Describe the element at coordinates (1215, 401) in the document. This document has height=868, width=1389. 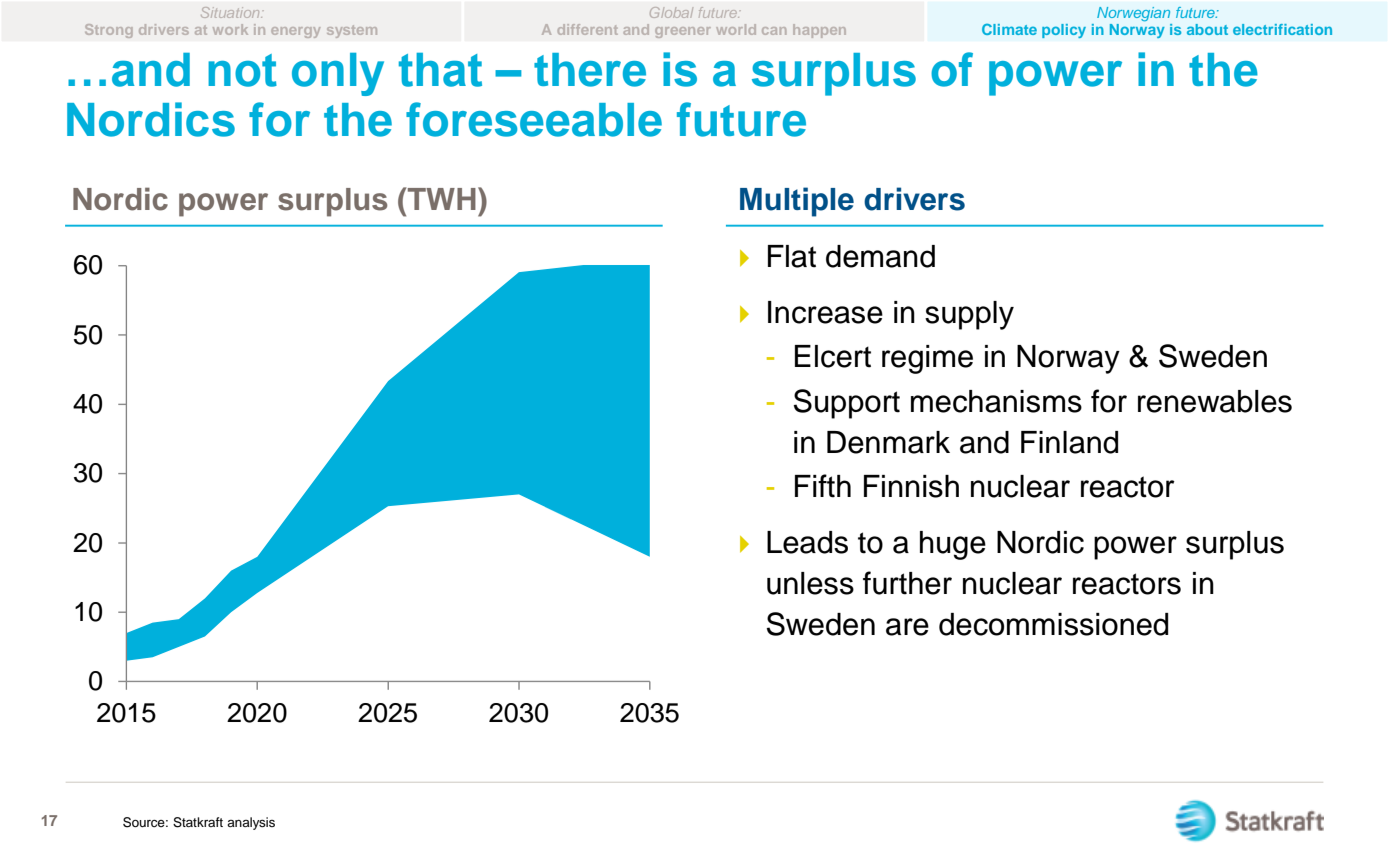
I see `renewables` at that location.
